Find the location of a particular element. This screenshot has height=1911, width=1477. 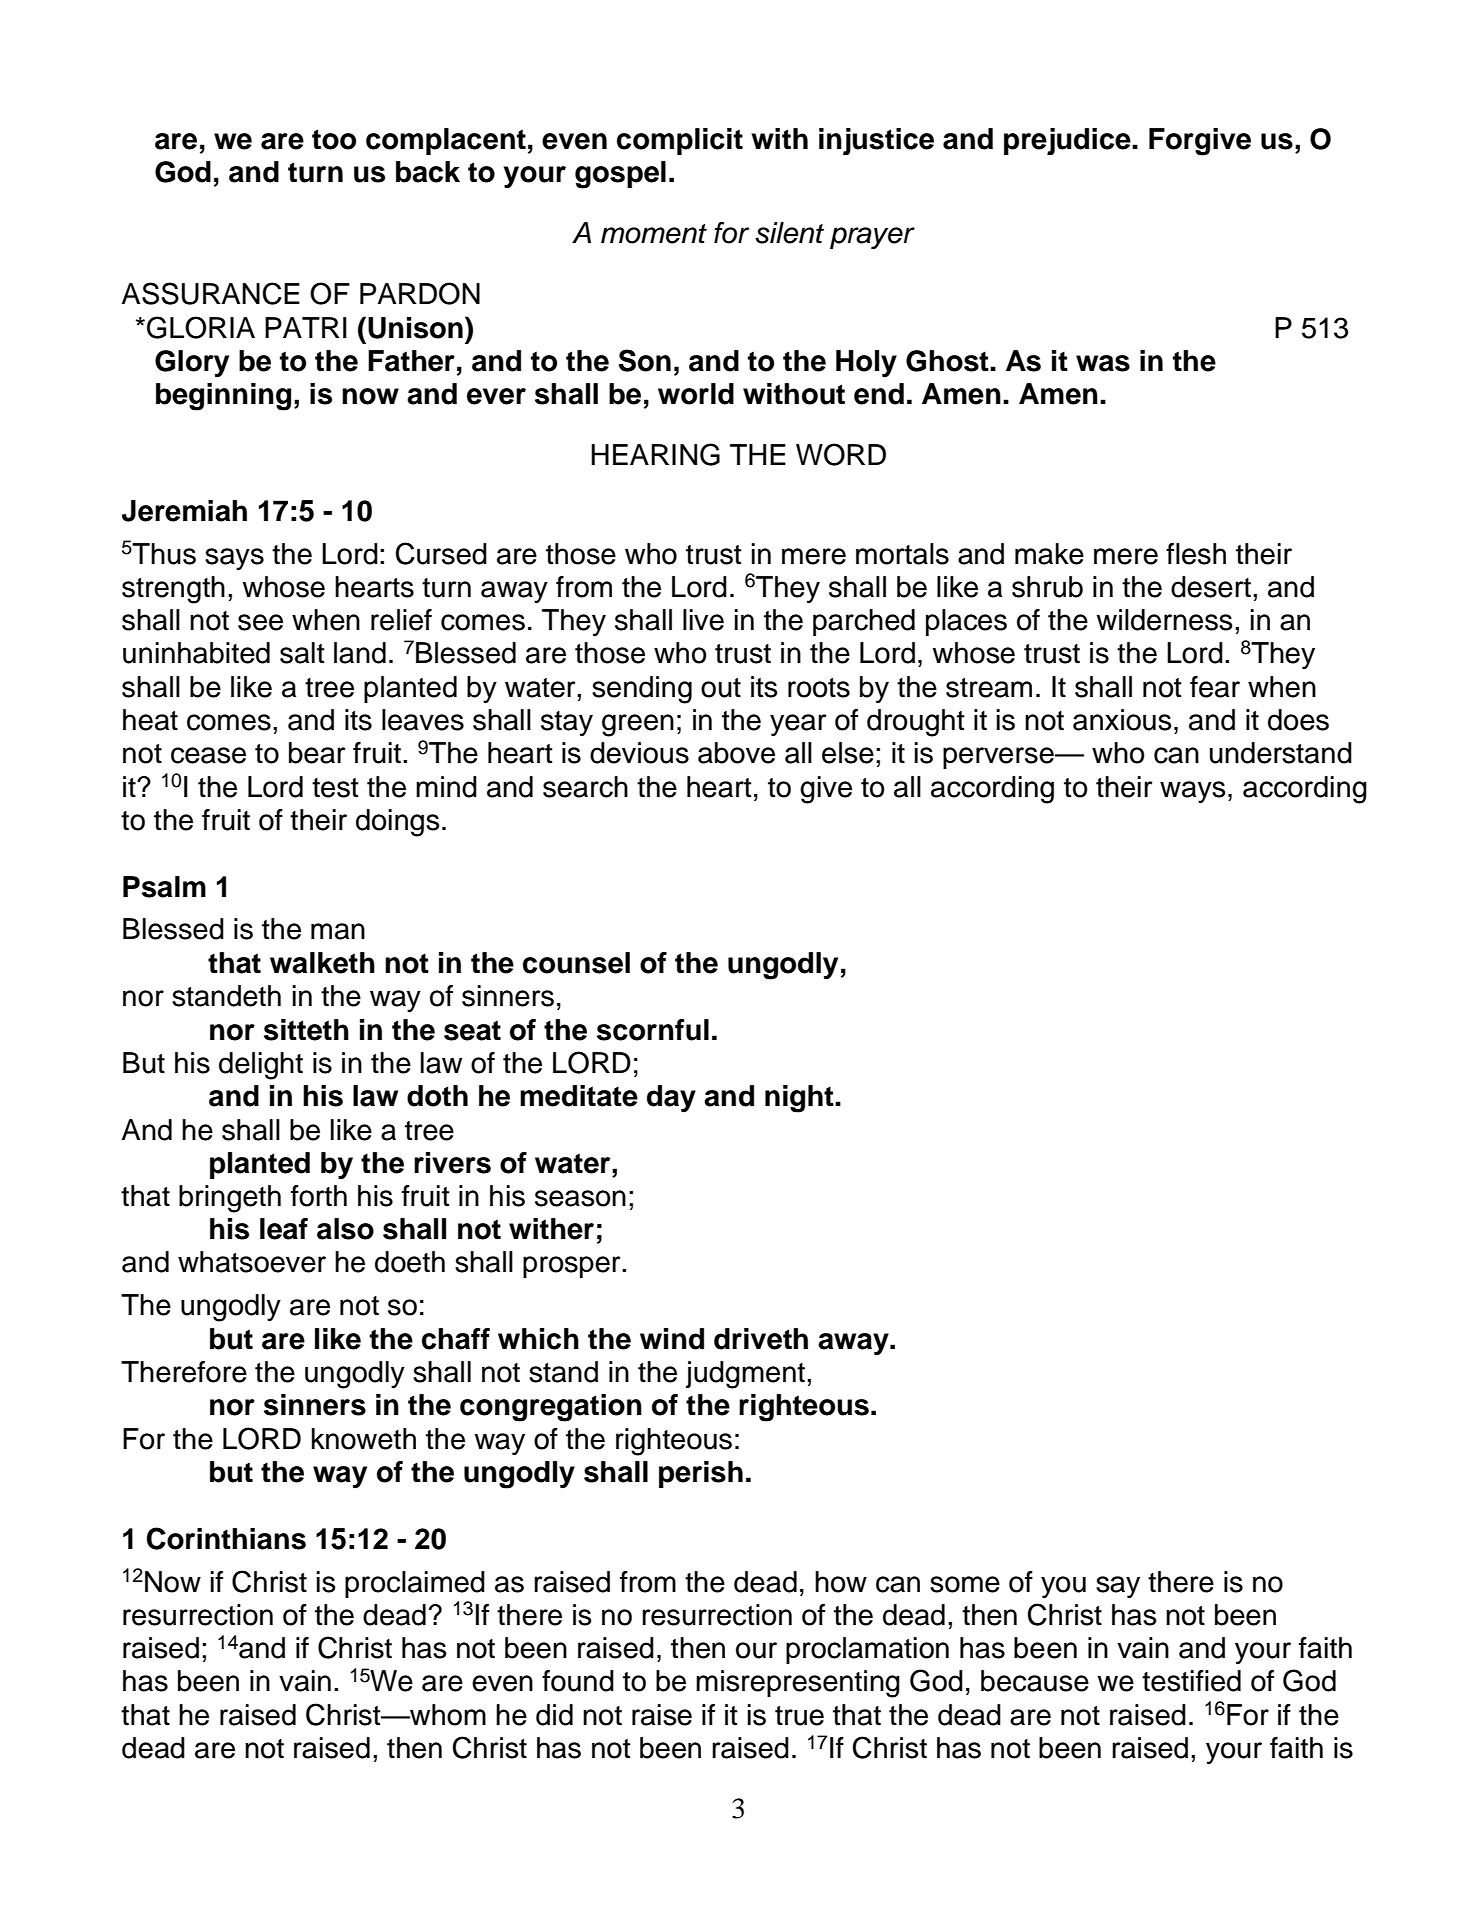

night is located at coordinates (800, 1099).
